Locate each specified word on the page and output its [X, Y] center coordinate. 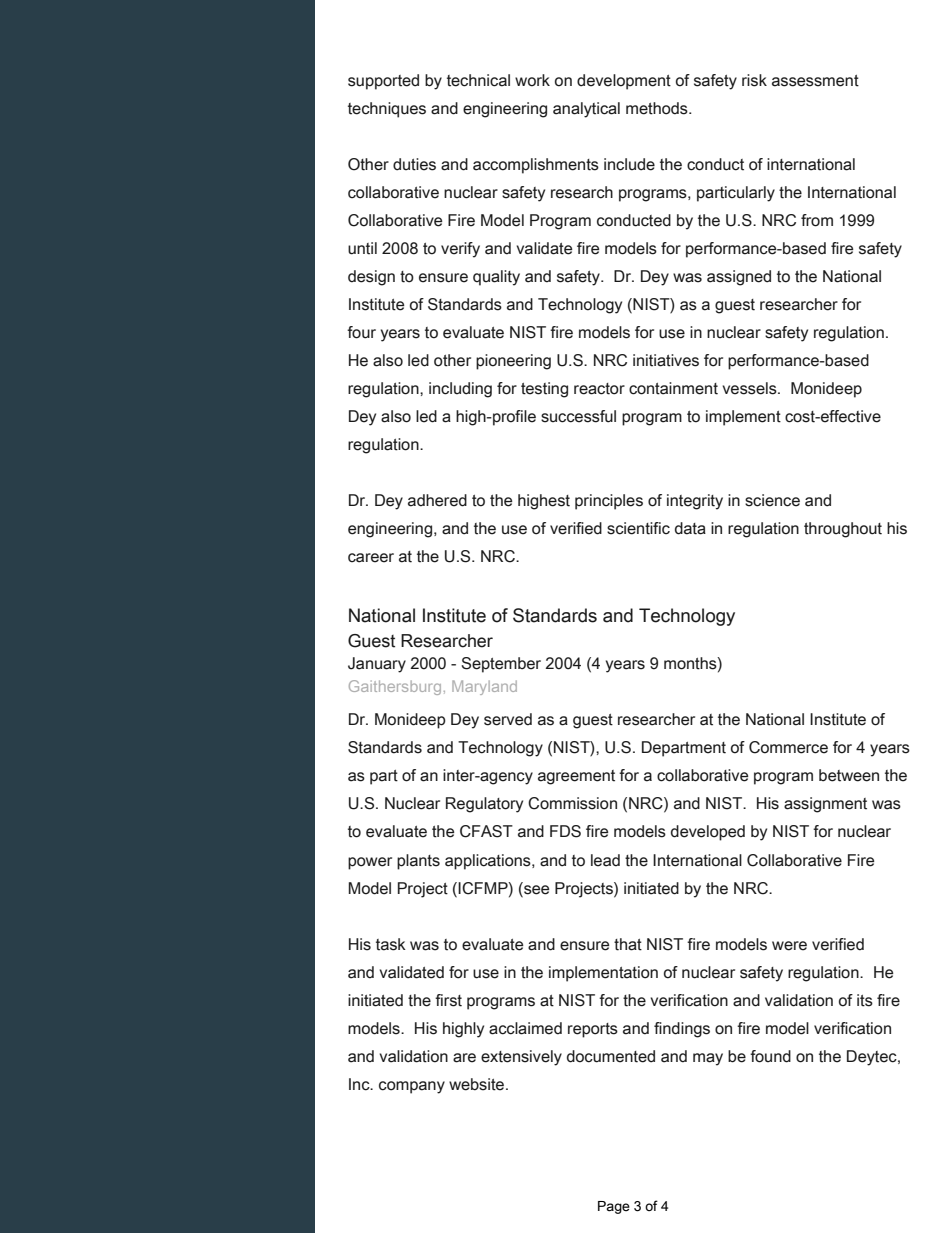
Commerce [788, 747]
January [377, 665]
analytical [586, 110]
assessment [815, 81]
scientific [638, 528]
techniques [387, 110]
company [412, 1087]
